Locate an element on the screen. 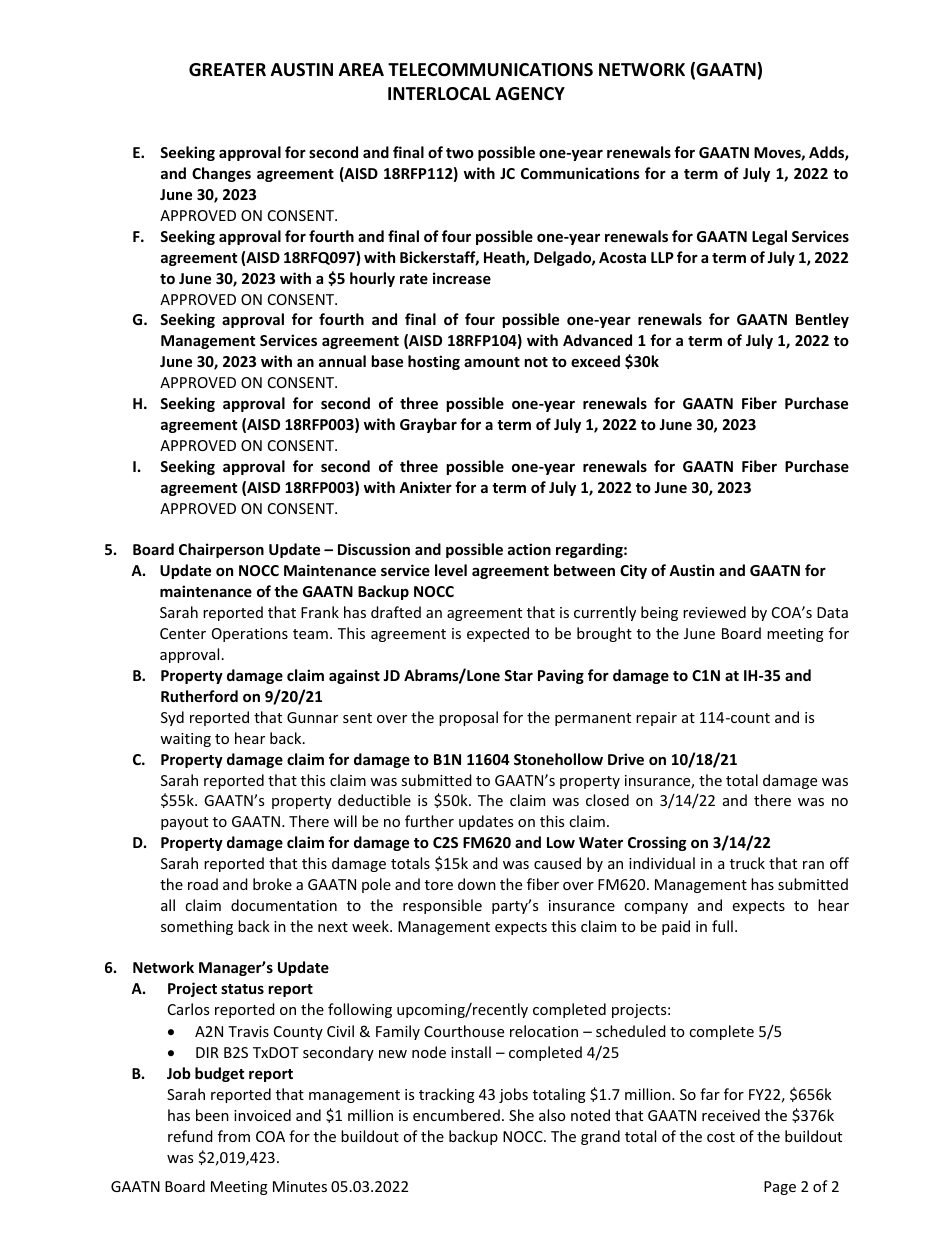 This screenshot has height=1233, width=952. reviewed is located at coordinates (714, 612).
